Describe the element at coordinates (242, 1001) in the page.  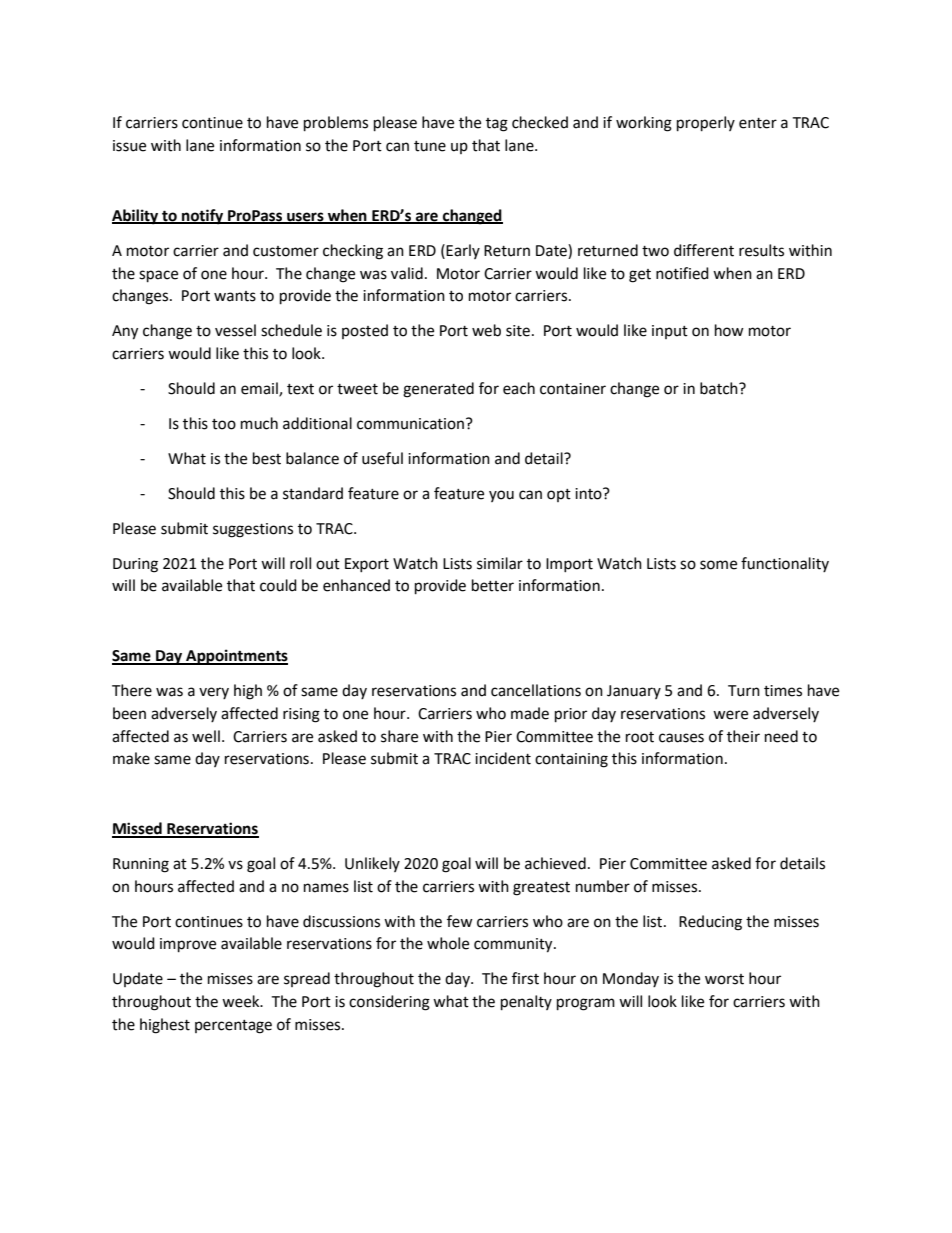
I see `week` at that location.
